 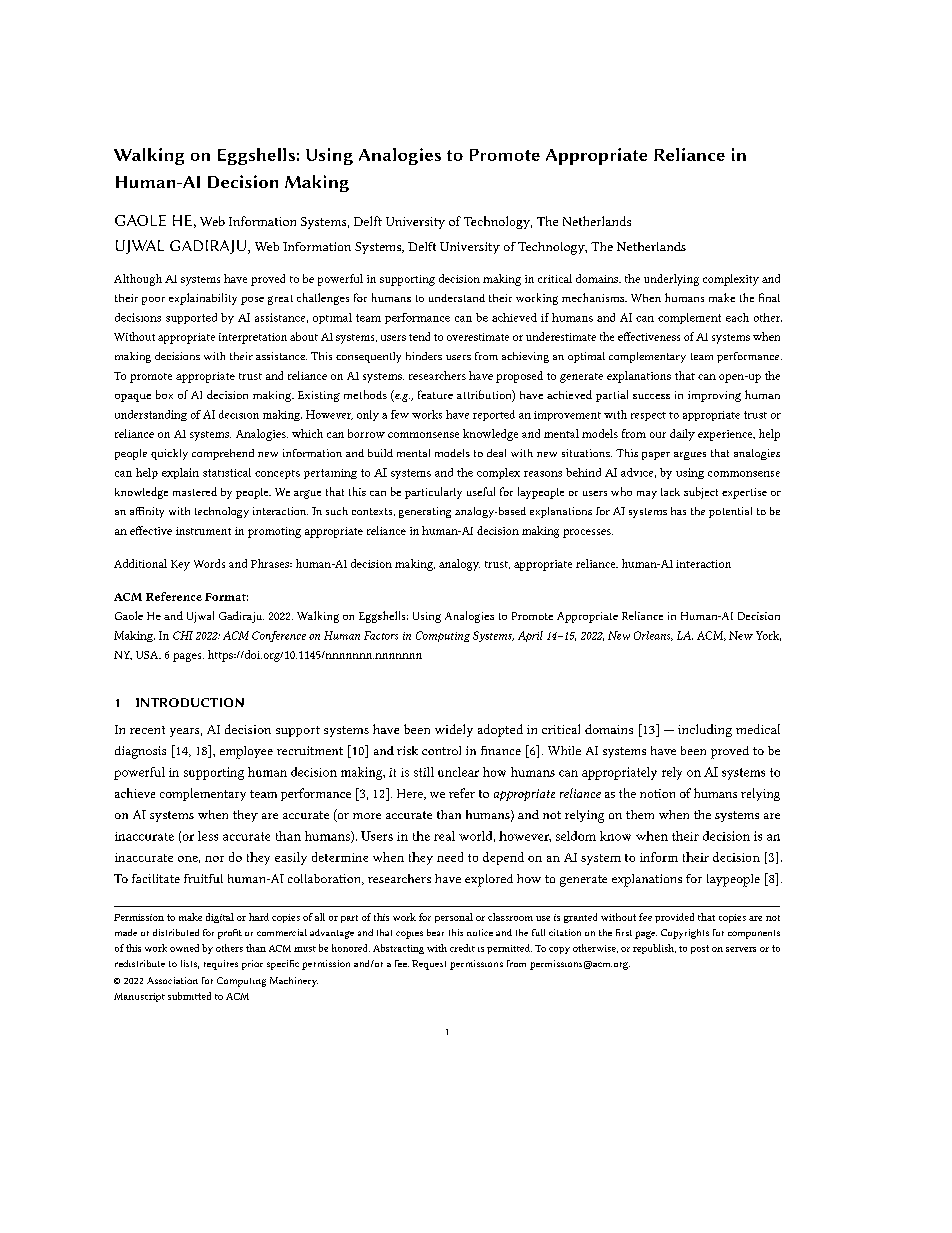 I want to click on daily, so click(x=682, y=435).
